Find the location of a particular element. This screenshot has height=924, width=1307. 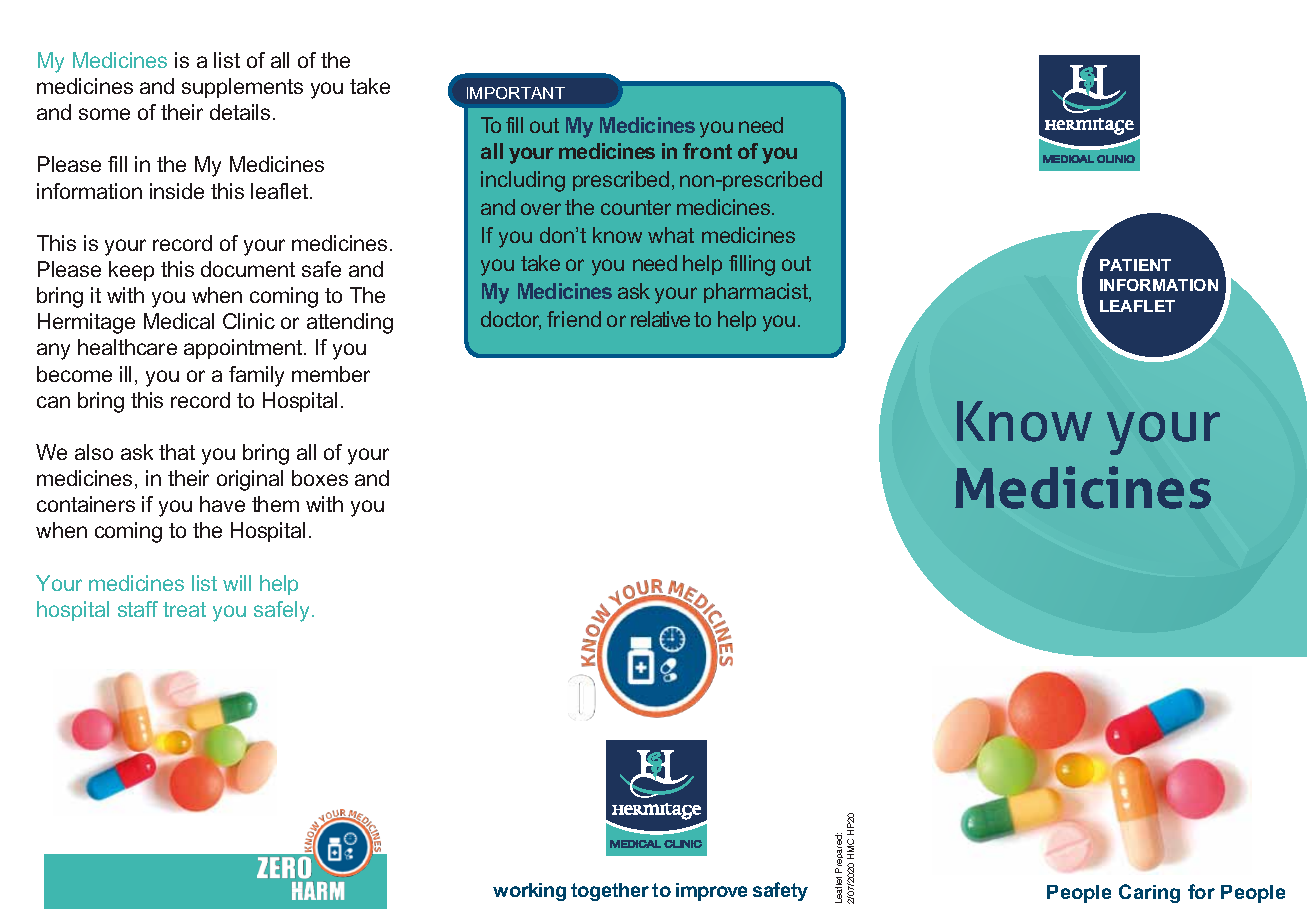

boxes is located at coordinates (320, 478).
